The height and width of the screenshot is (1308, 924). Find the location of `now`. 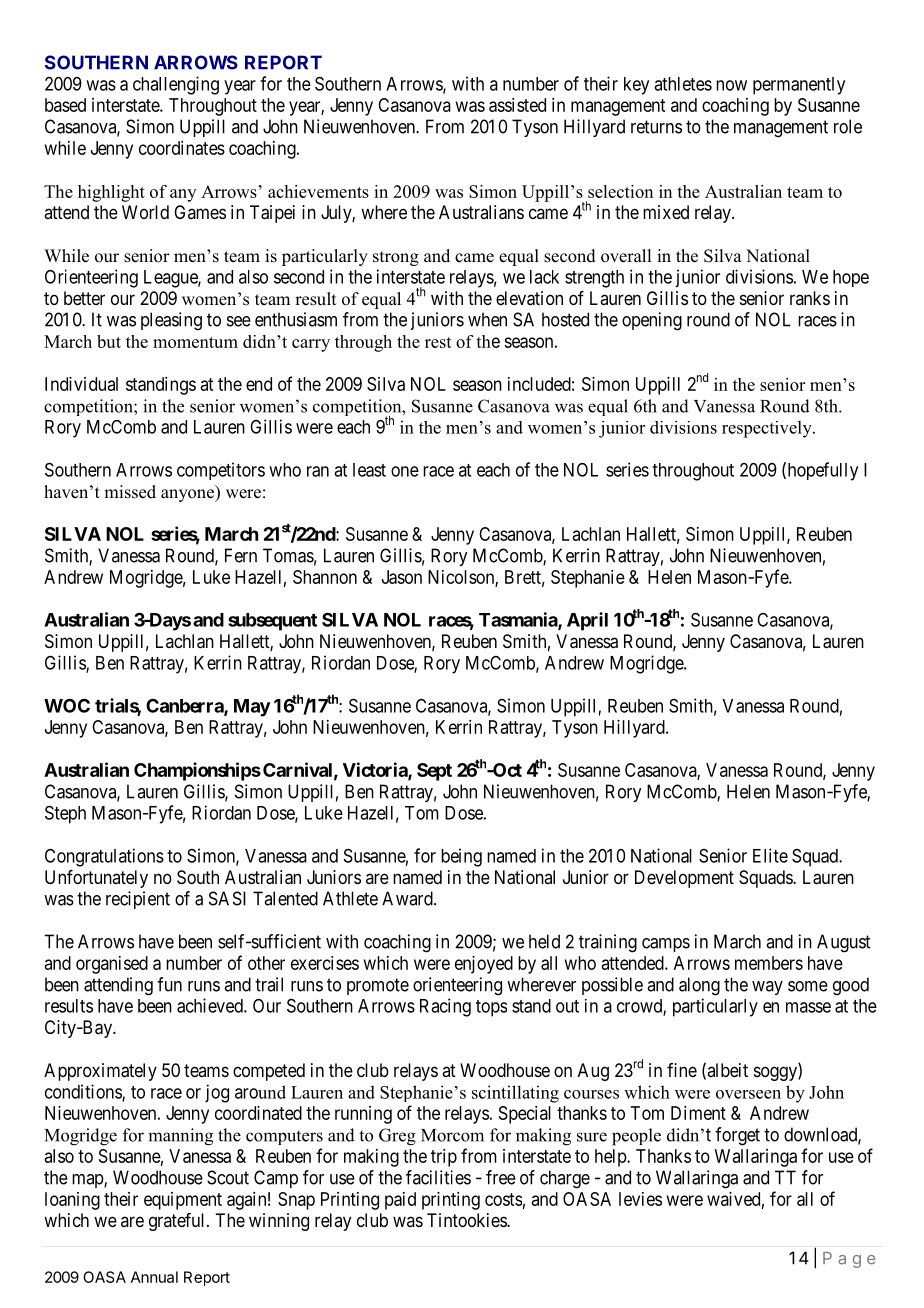

now is located at coordinates (731, 85).
